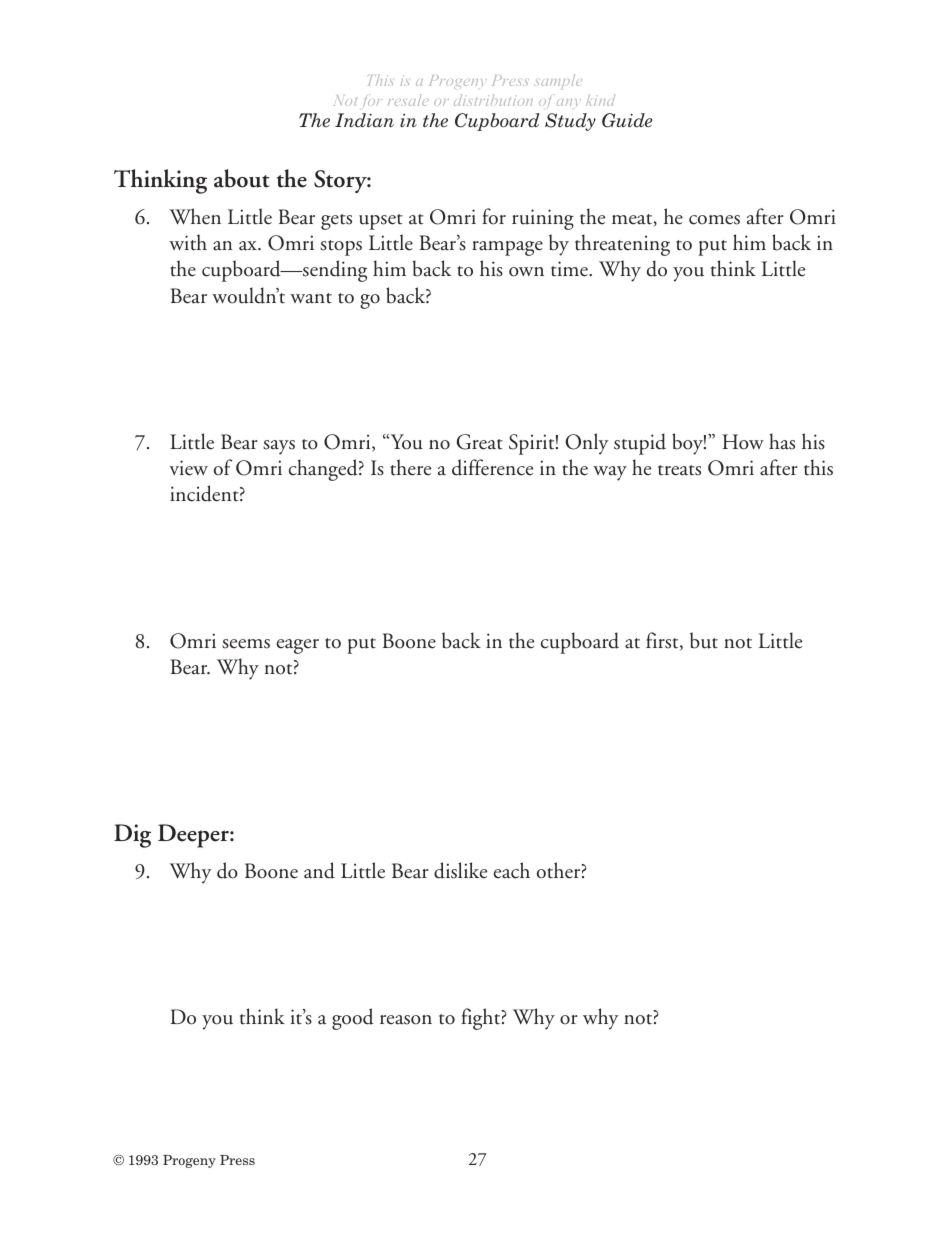 This document has height=1233, width=952. Describe the element at coordinates (493, 100) in the document. I see `distribution` at that location.
